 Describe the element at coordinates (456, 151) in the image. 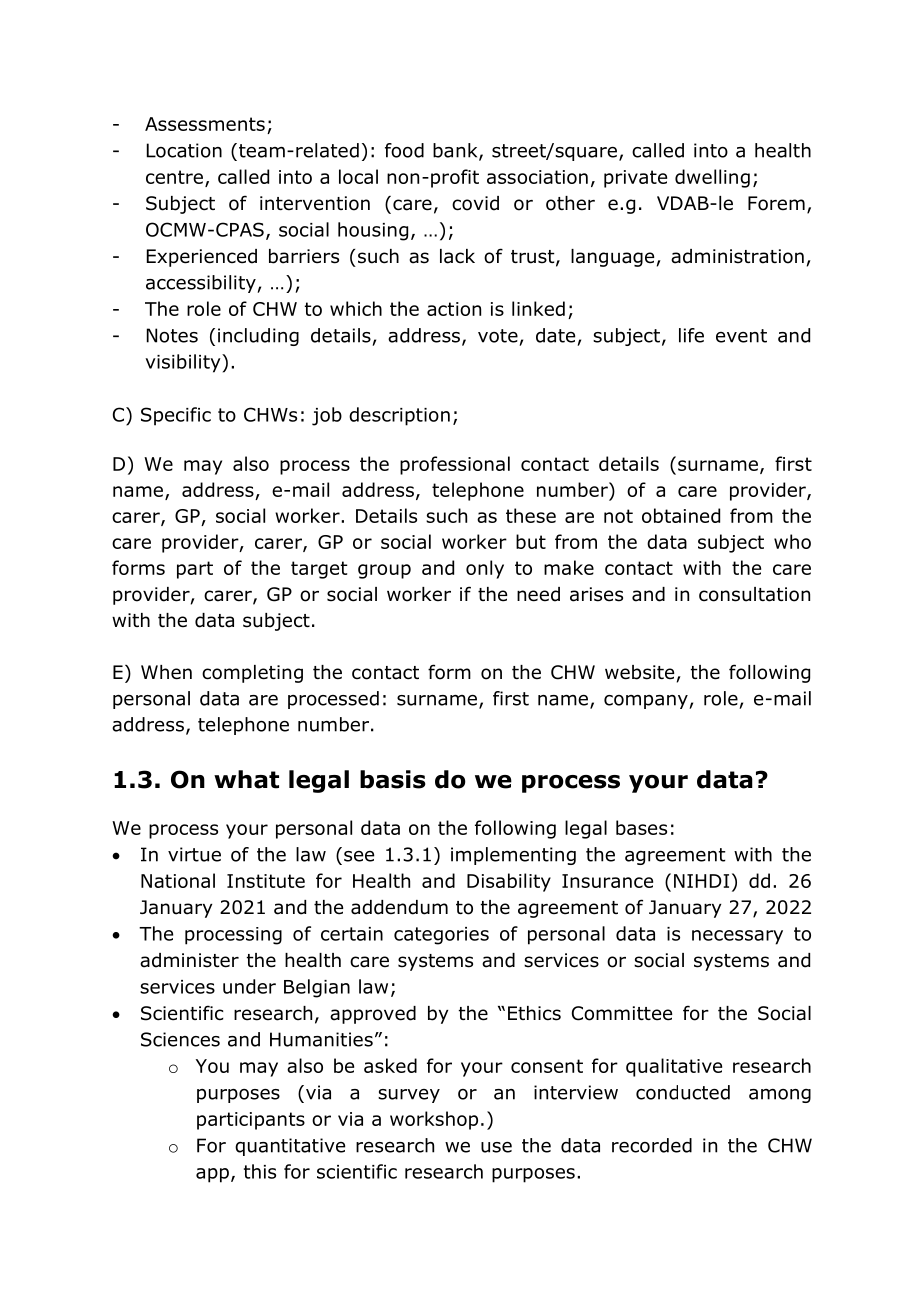

I see `bank` at that location.
